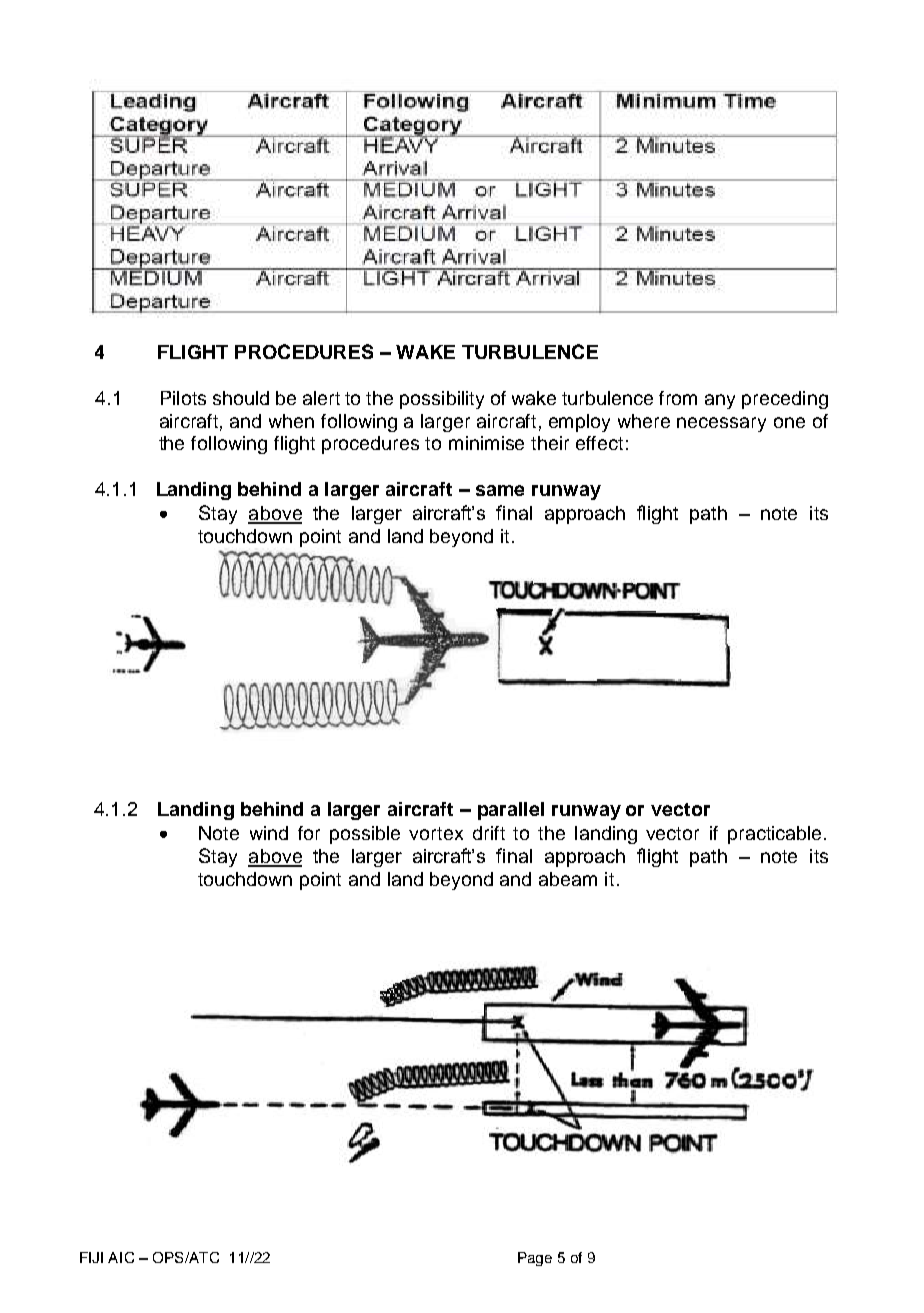 This screenshot has height=1313, width=924. What do you see at coordinates (365, 835) in the screenshot?
I see `possible` at bounding box center [365, 835].
